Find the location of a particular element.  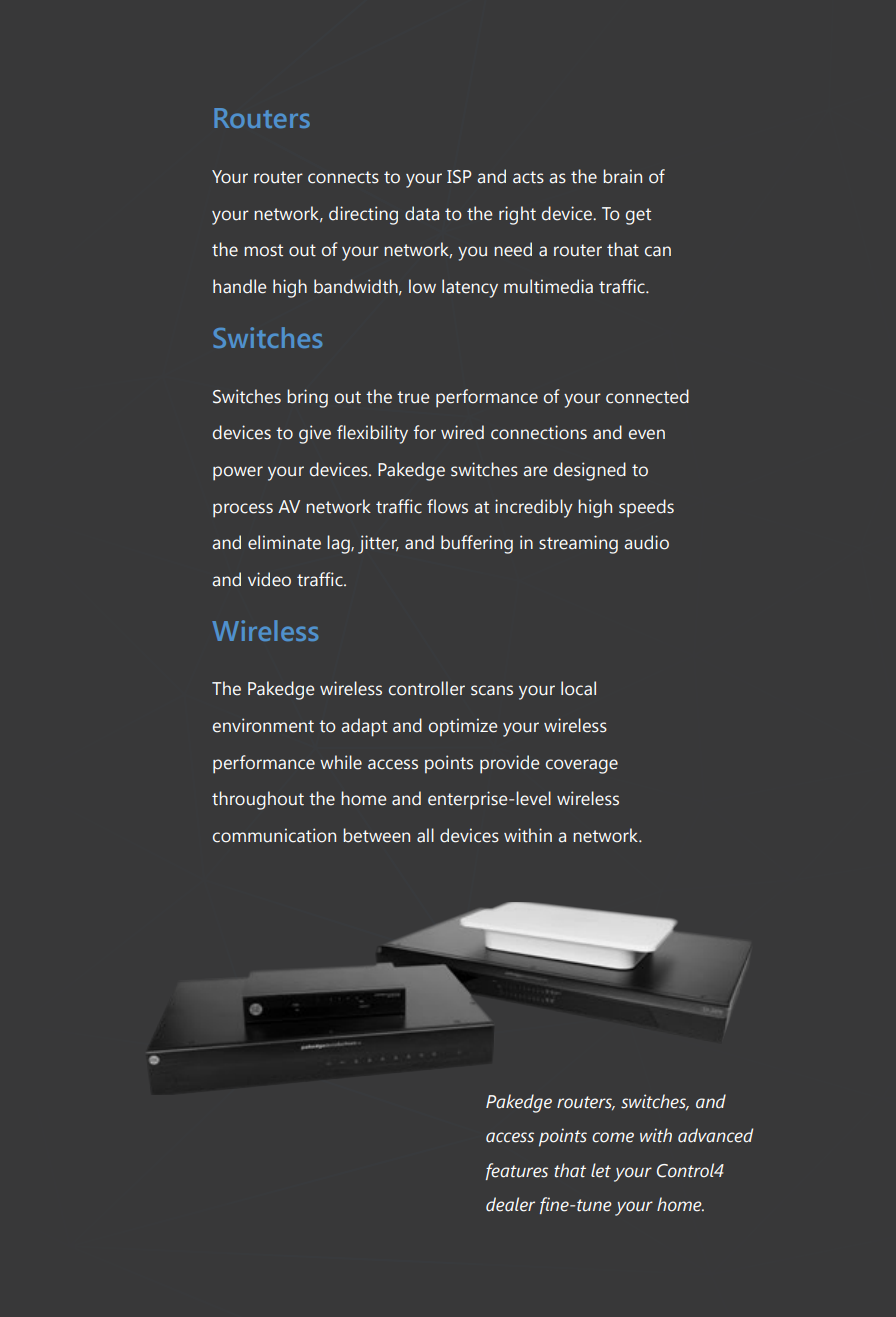

eliminate is located at coordinates (284, 542).
